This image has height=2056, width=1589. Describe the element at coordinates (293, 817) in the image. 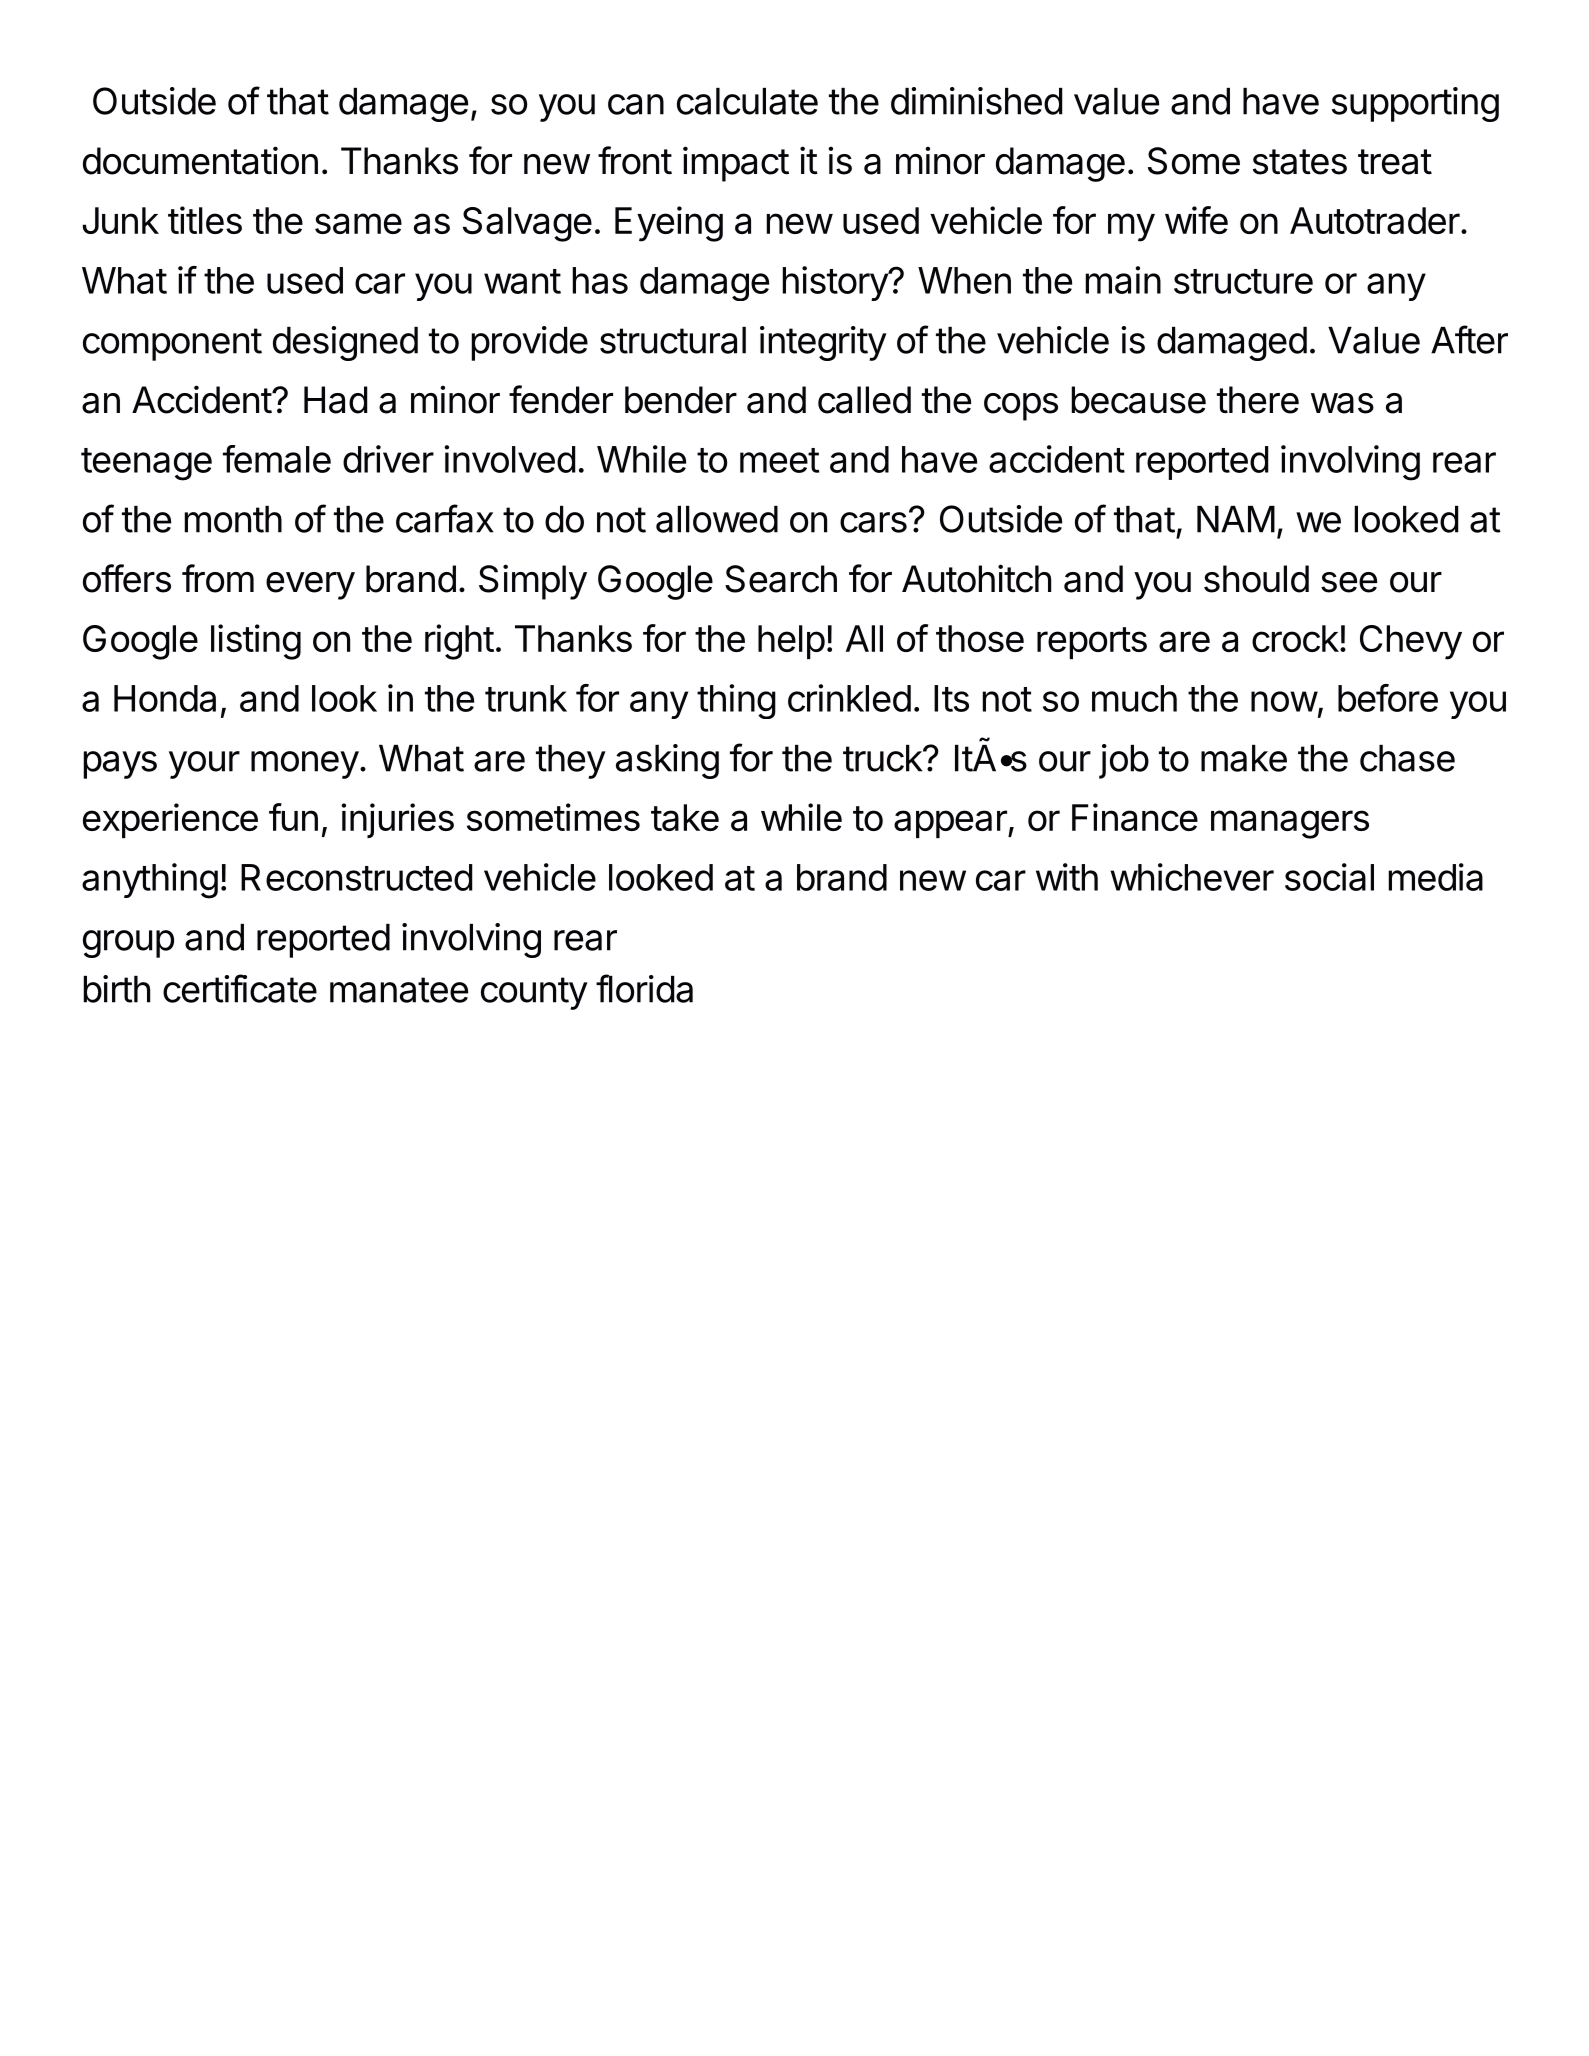

I see `fun` at that location.
